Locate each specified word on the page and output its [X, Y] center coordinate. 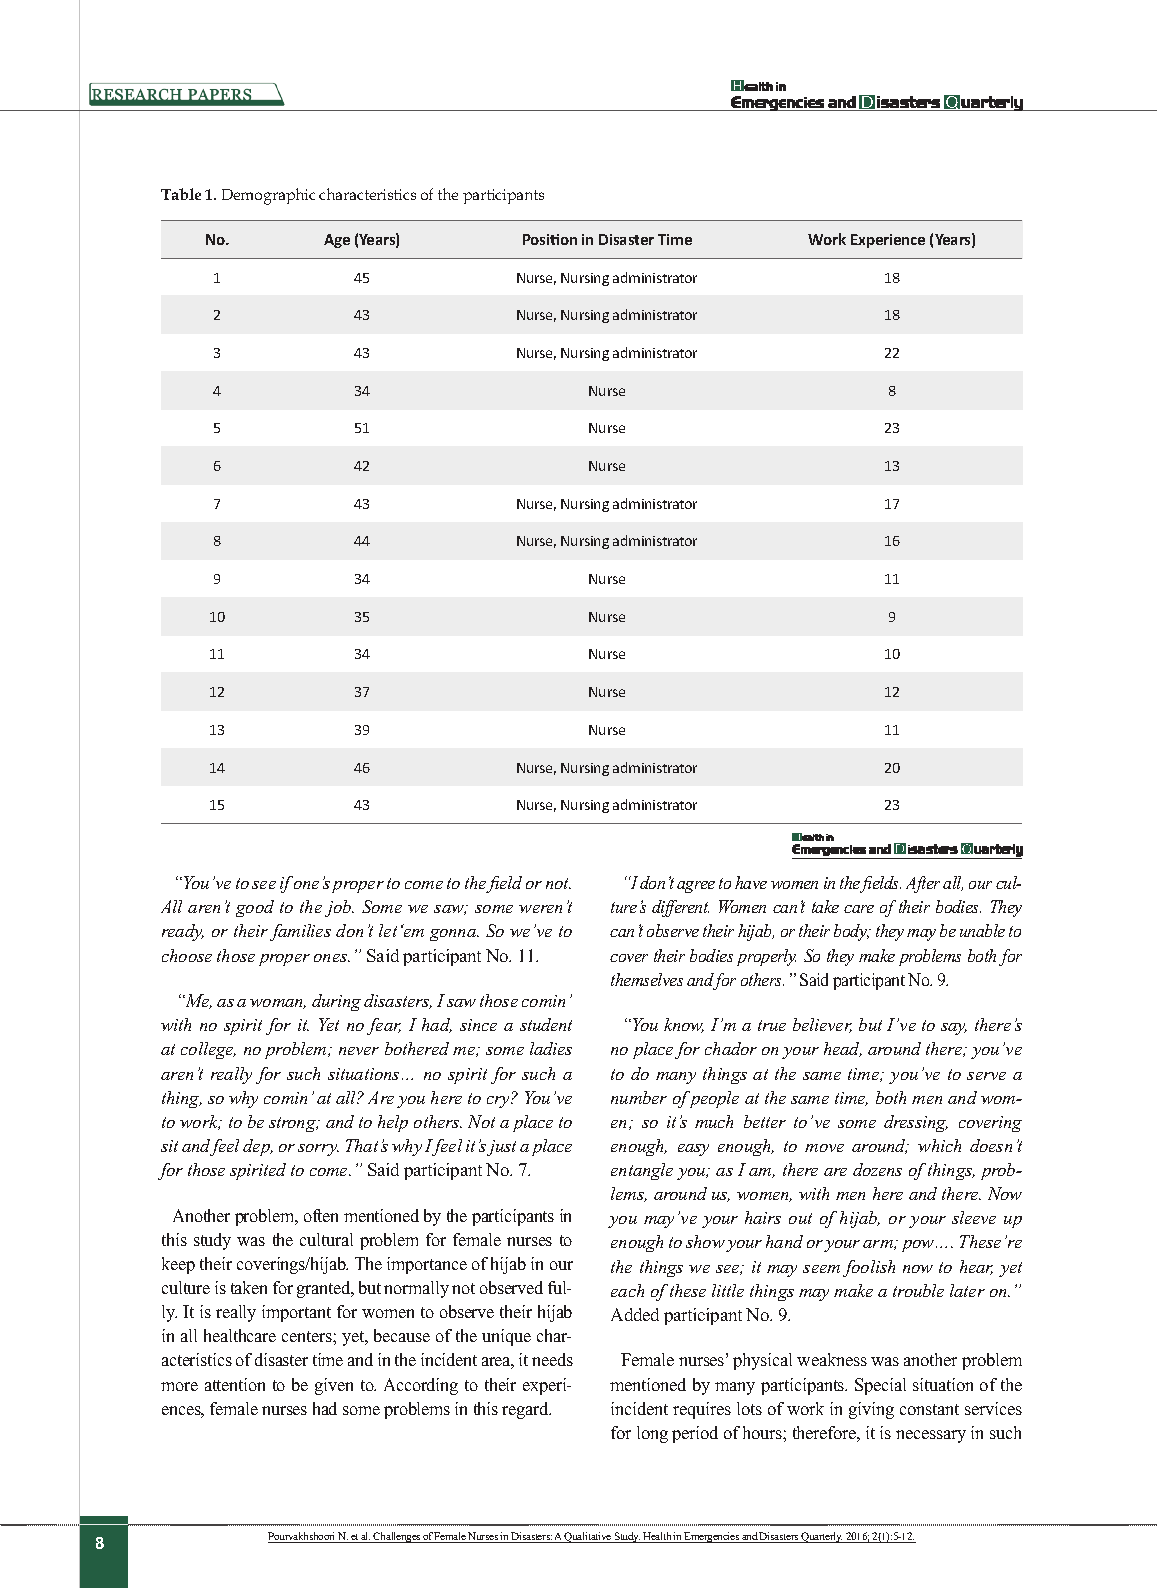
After [923, 884]
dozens [877, 1169]
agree [696, 887]
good [255, 908]
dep [258, 1147]
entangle [642, 1171]
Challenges [397, 1537]
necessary [931, 1436]
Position [550, 239]
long [652, 1434]
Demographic [268, 196]
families [300, 932]
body [852, 932]
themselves [647, 979]
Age [337, 241]
